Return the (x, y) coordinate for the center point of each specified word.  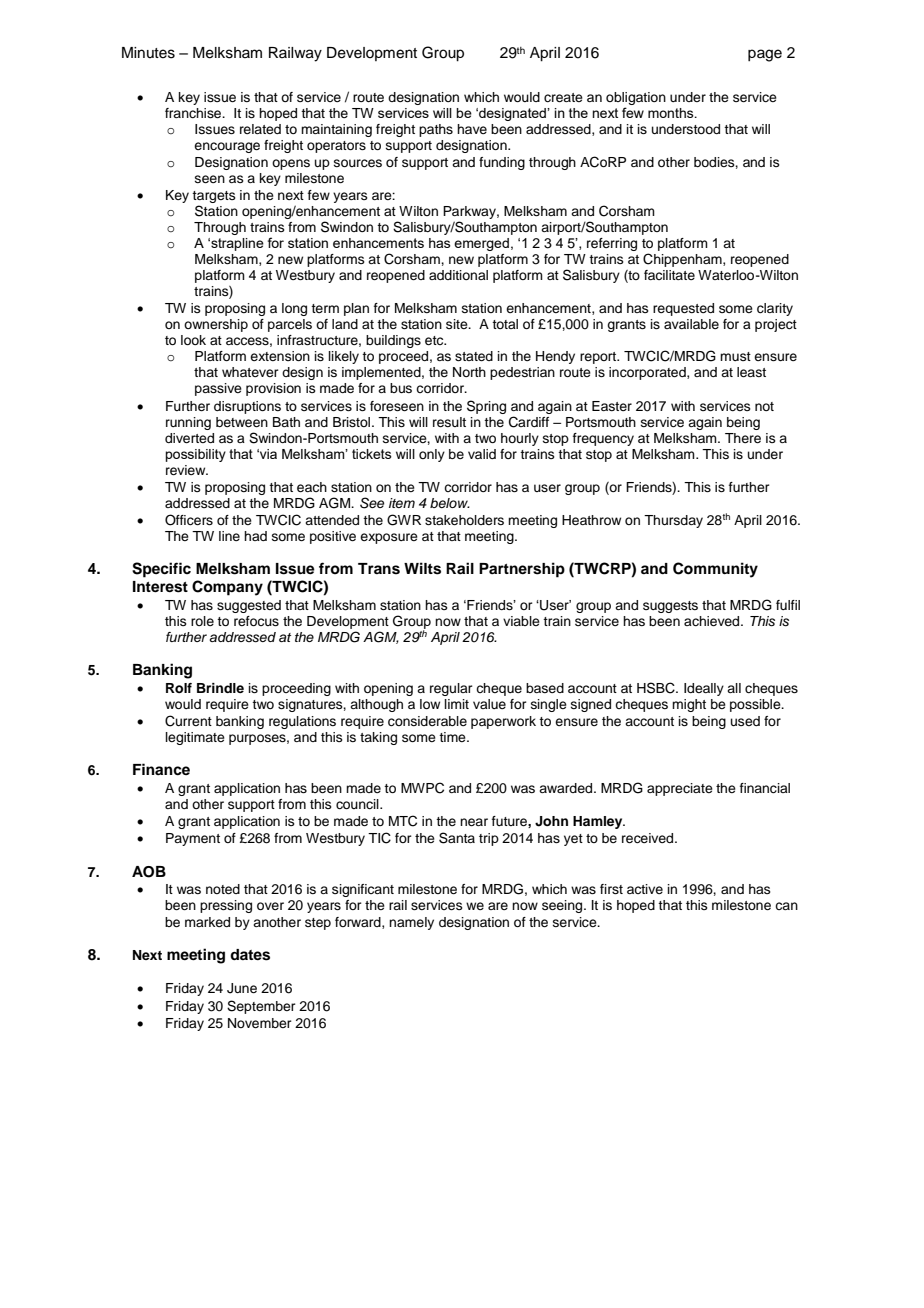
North (469, 372)
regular (451, 689)
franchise (194, 113)
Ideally (704, 689)
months (672, 113)
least (751, 372)
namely (411, 923)
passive (218, 389)
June (242, 988)
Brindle (220, 688)
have (472, 129)
